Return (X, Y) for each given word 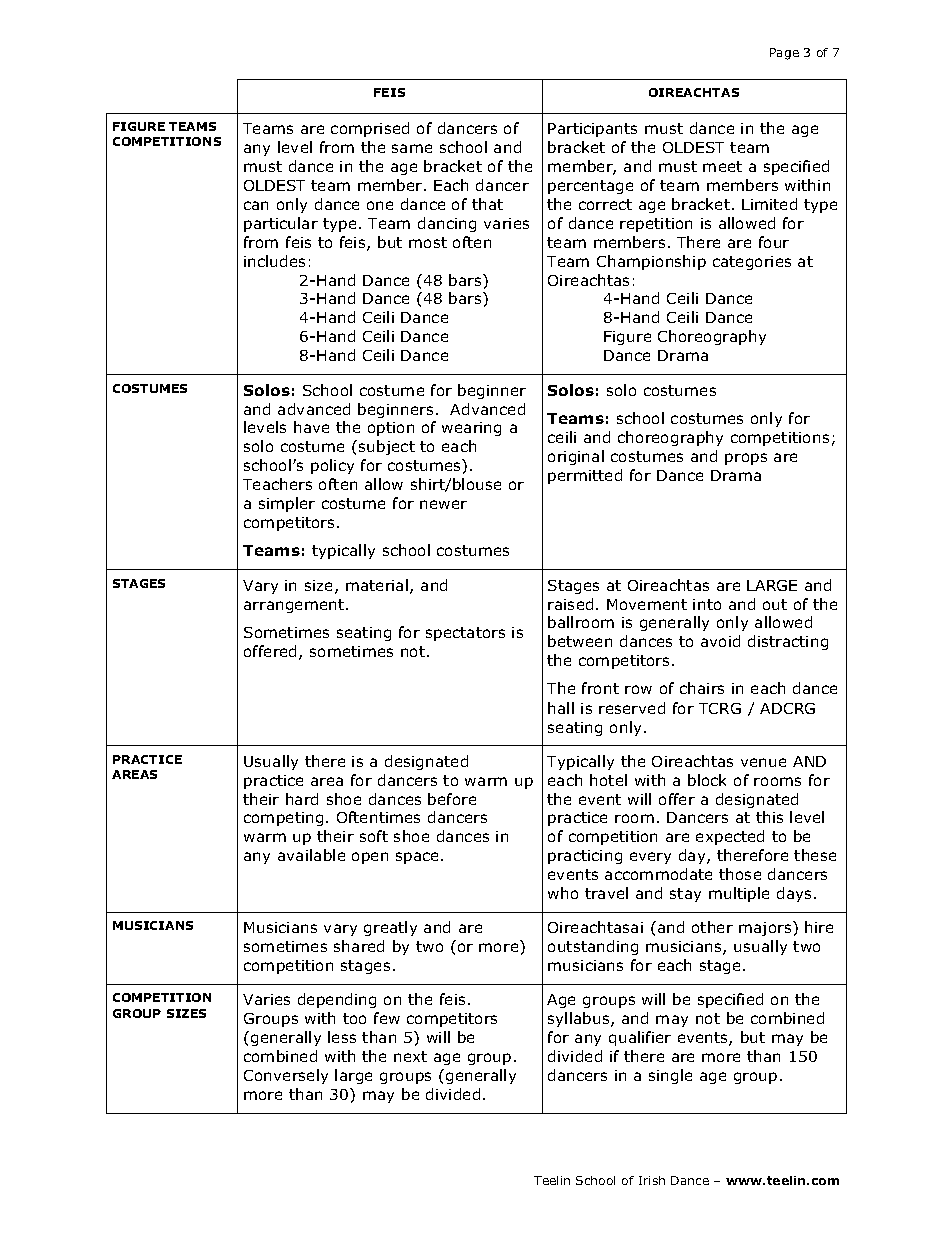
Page (784, 54)
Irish (652, 1180)
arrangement (295, 606)
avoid (720, 641)
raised (570, 604)
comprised (370, 129)
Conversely (286, 1076)
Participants (592, 130)
